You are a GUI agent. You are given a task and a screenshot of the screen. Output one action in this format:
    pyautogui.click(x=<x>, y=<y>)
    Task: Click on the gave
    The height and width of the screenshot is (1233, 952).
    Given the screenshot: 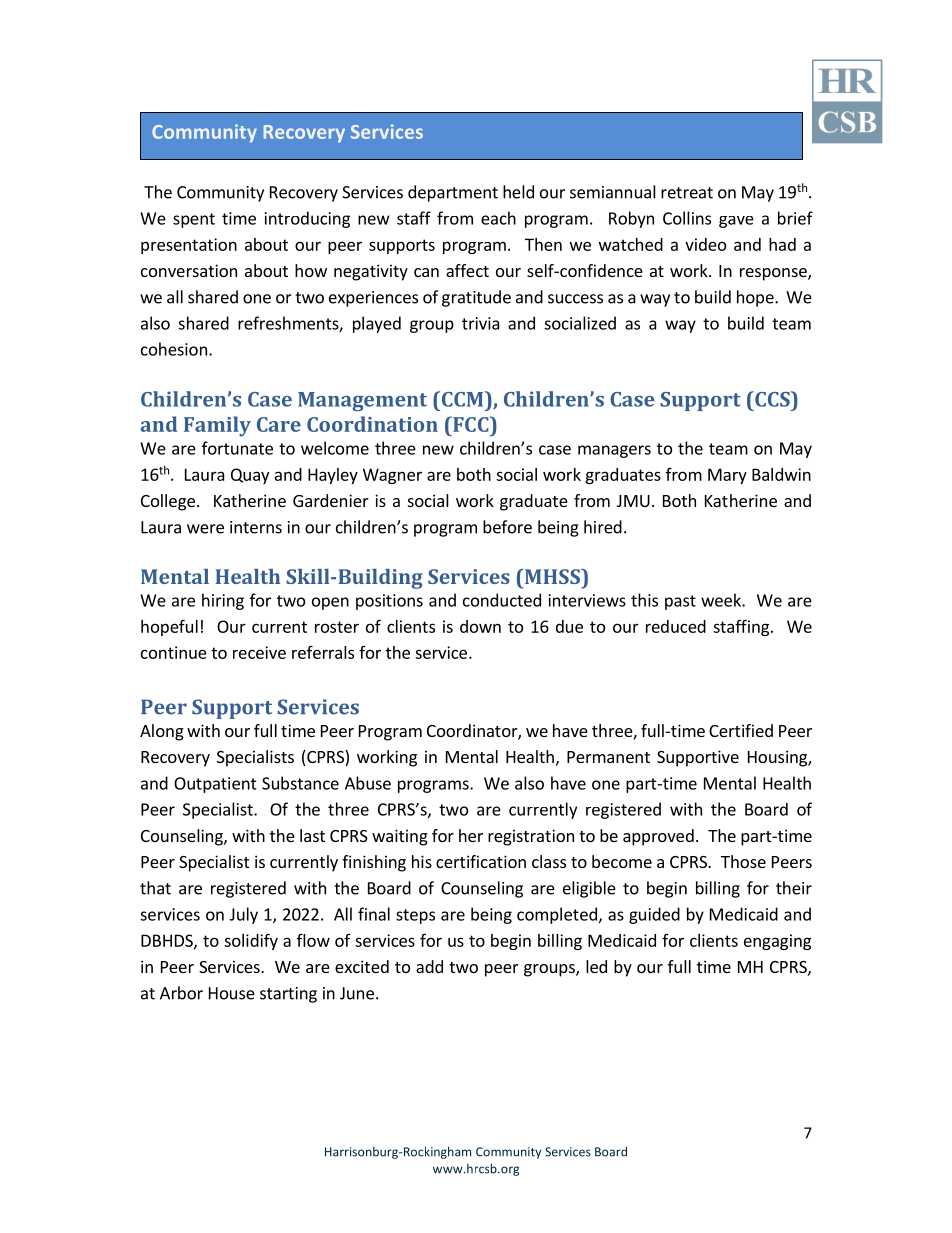 What is the action you would take?
    pyautogui.click(x=736, y=222)
